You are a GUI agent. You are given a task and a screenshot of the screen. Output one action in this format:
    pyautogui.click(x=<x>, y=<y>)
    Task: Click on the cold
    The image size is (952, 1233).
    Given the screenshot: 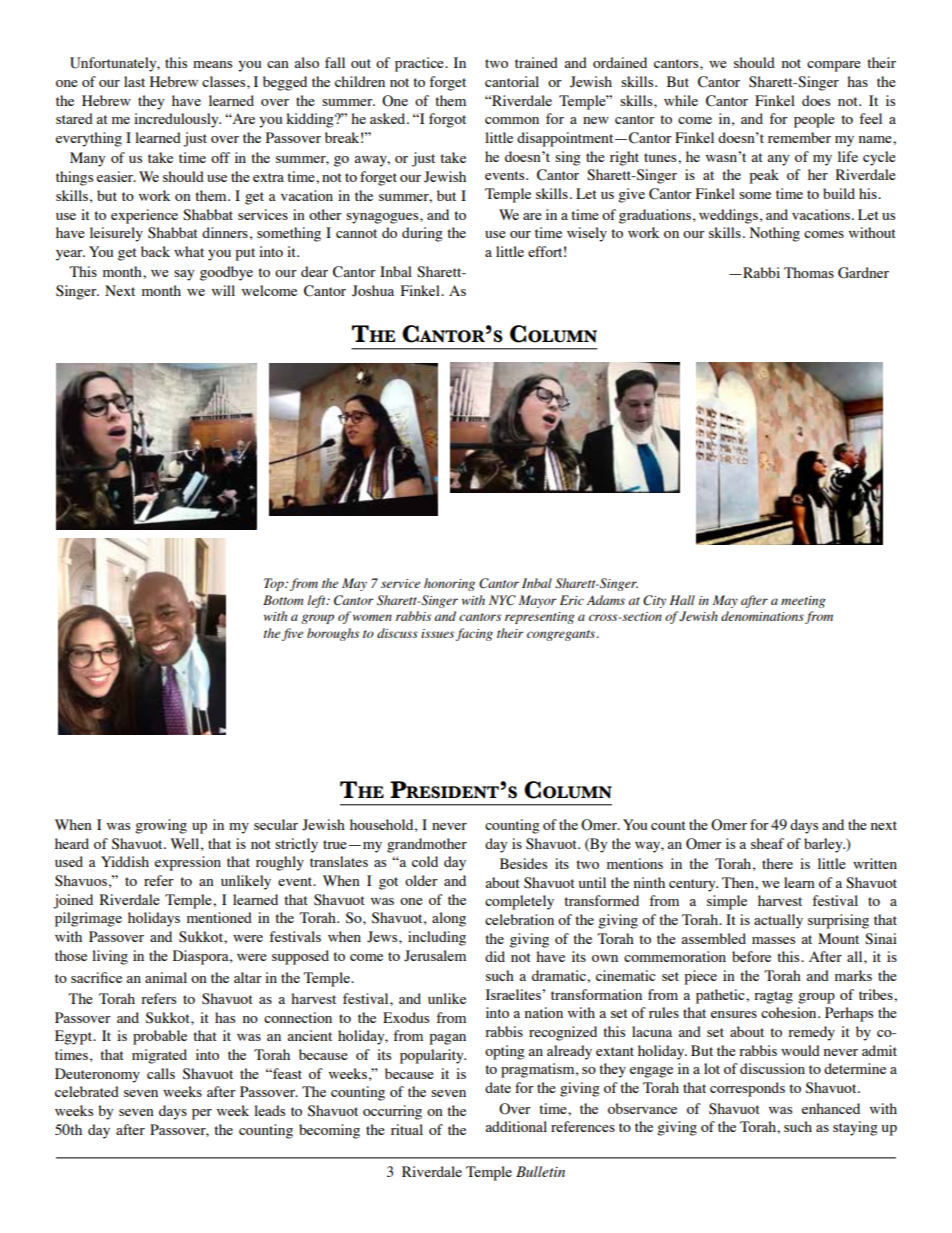 What is the action you would take?
    pyautogui.click(x=425, y=861)
